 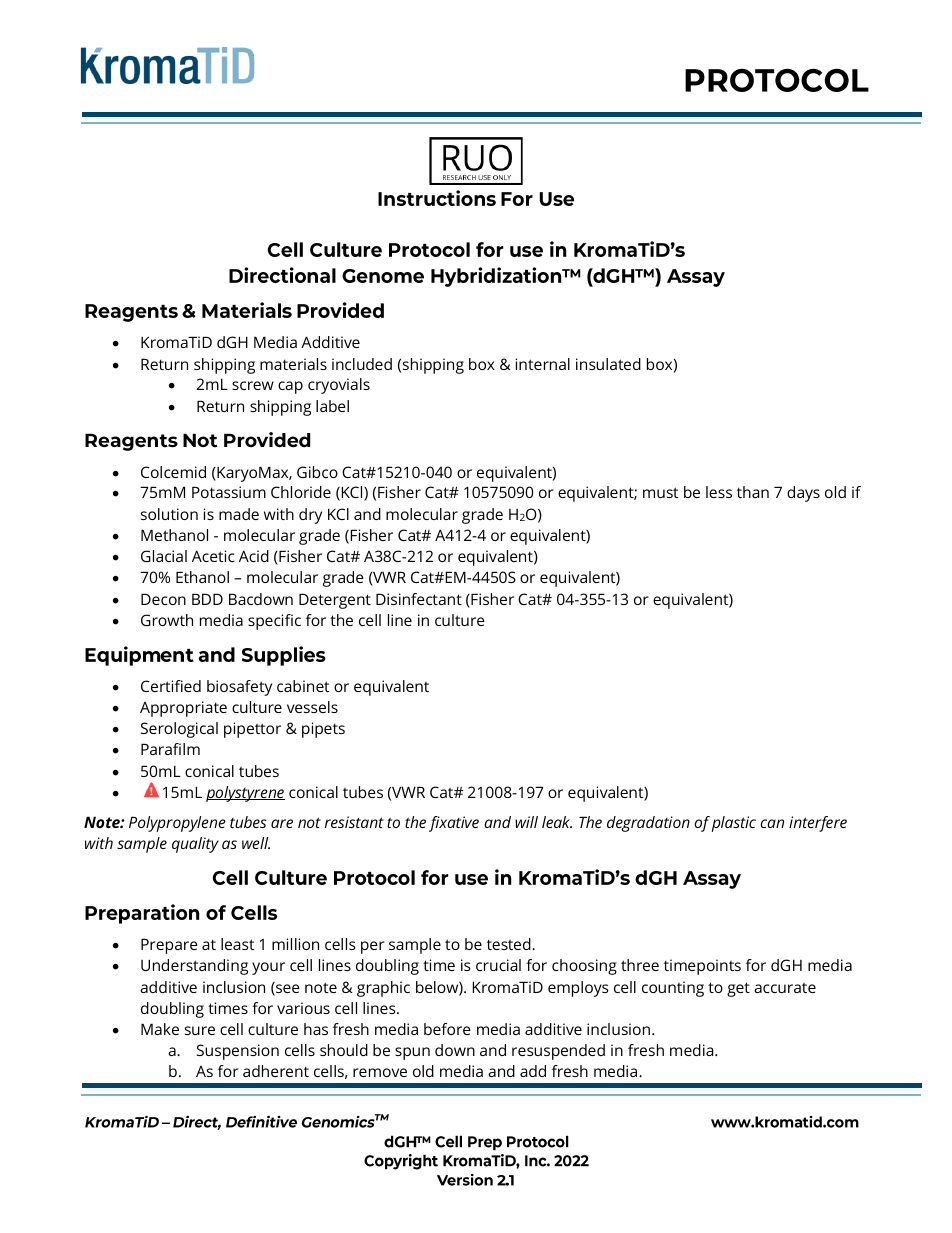 What do you see at coordinates (608, 364) in the image?
I see `insulated` at bounding box center [608, 364].
